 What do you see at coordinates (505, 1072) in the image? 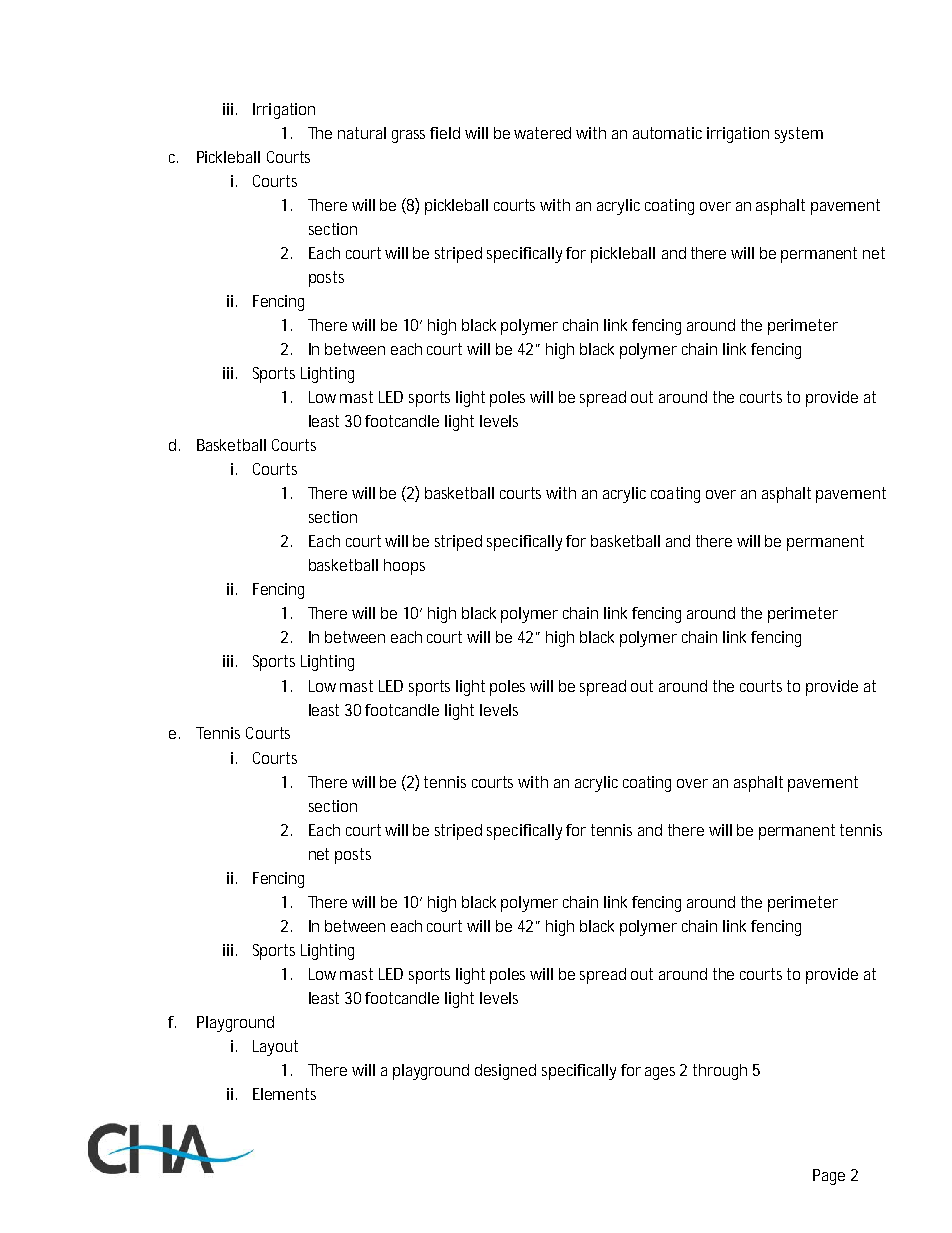
I see `designed` at bounding box center [505, 1072].
